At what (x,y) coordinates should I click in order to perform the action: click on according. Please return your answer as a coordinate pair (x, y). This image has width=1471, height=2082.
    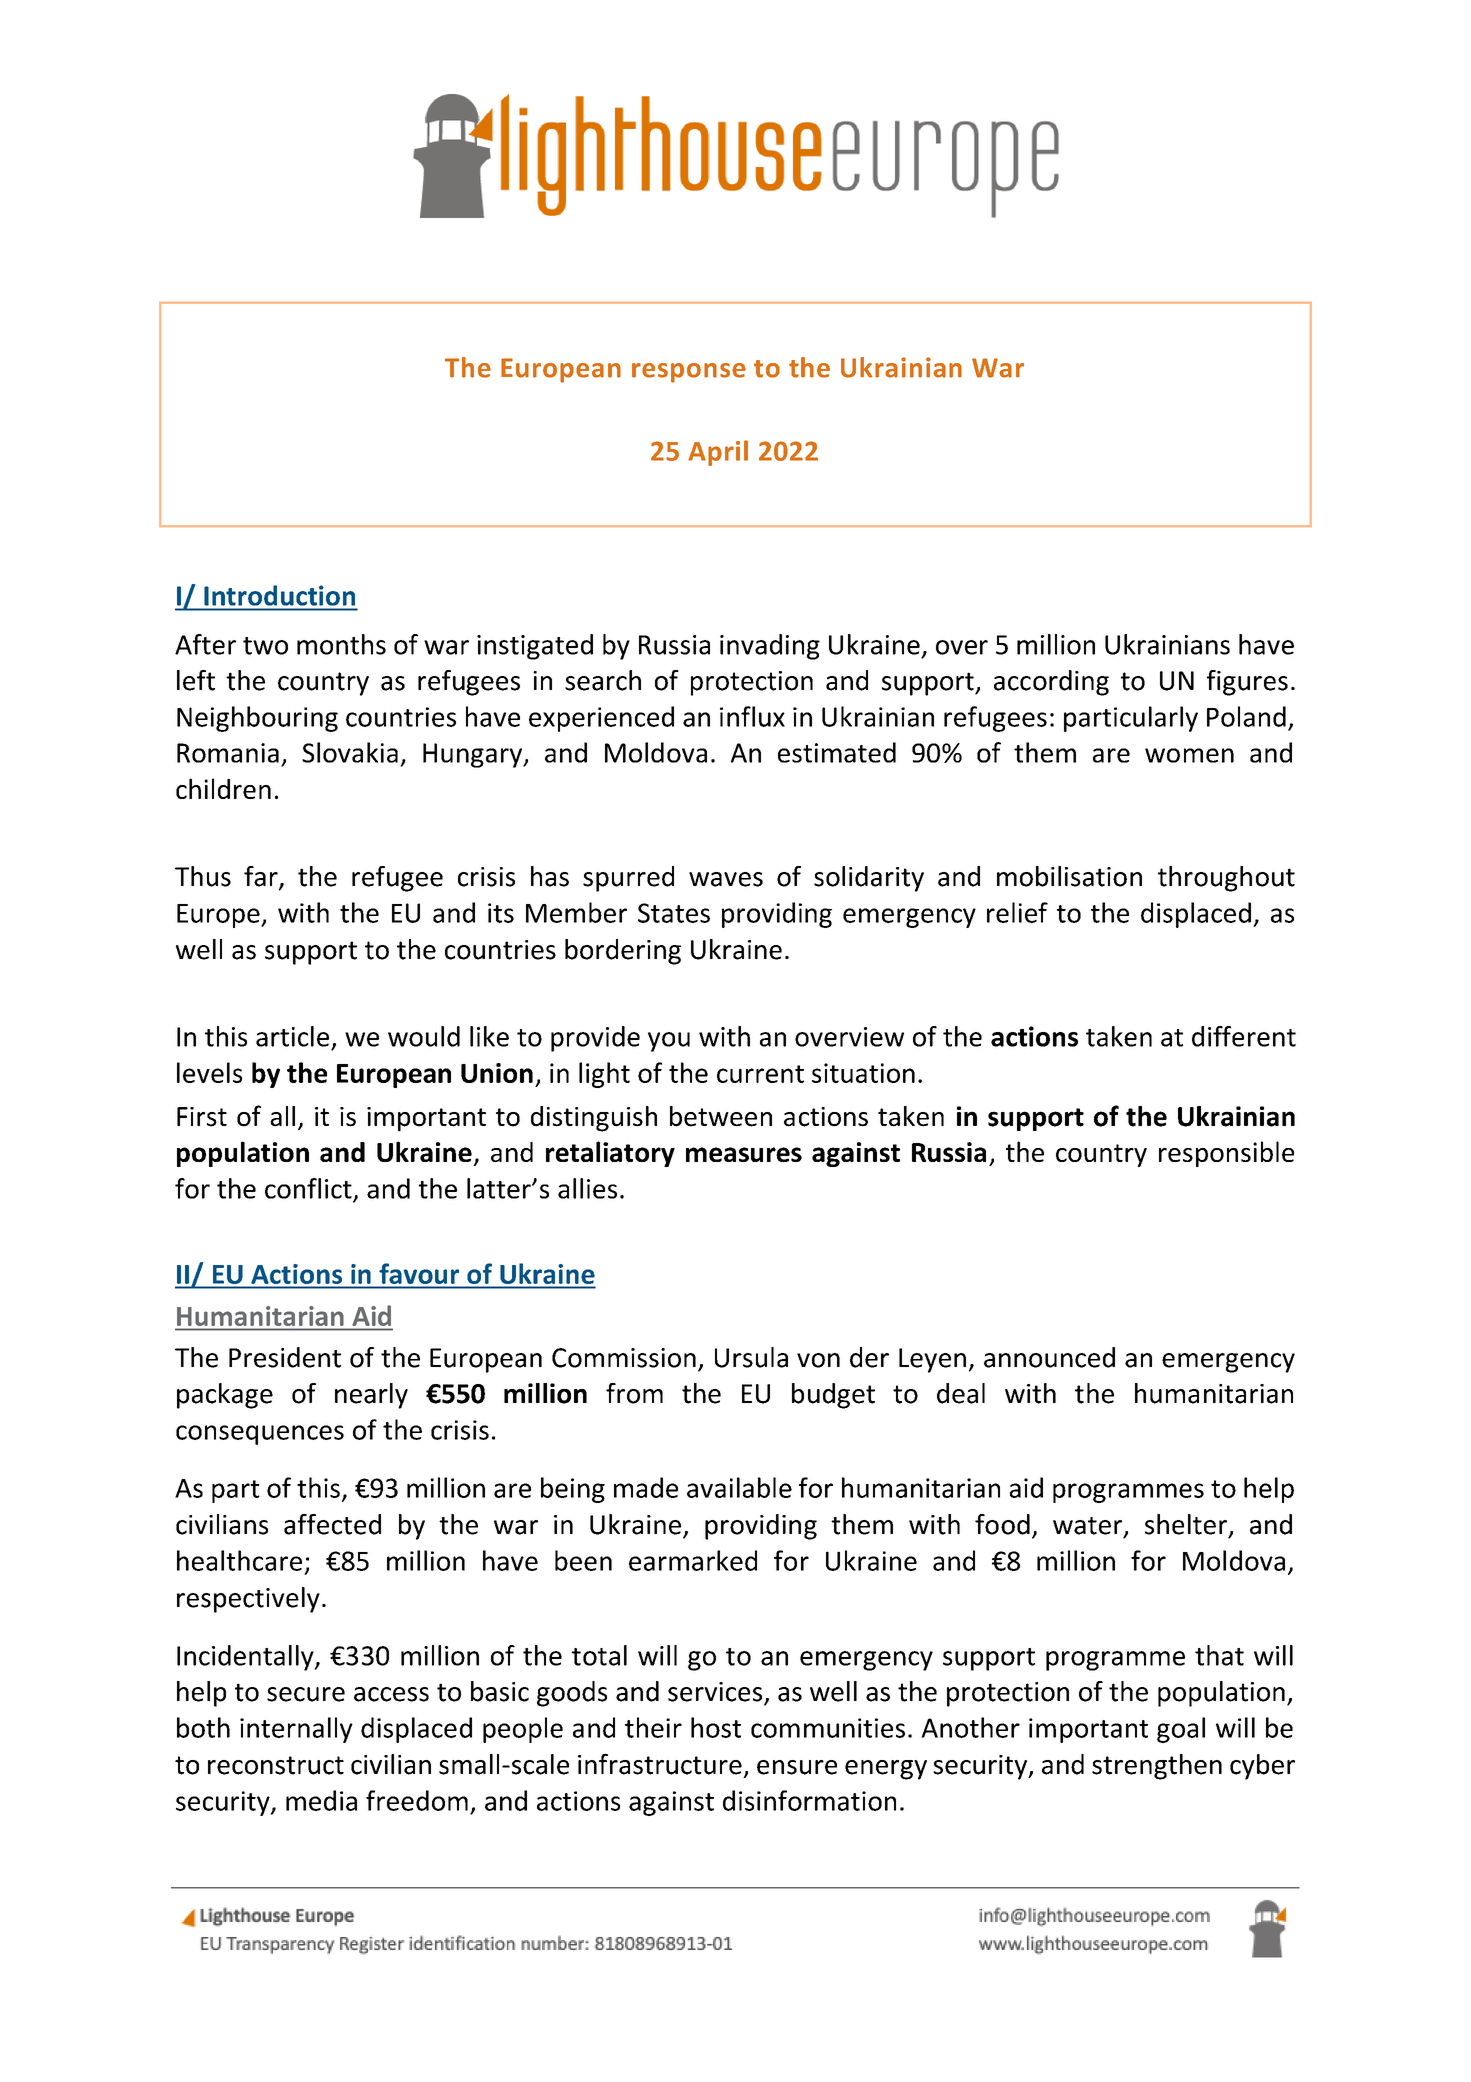
    Looking at the image, I should click on (1051, 683).
